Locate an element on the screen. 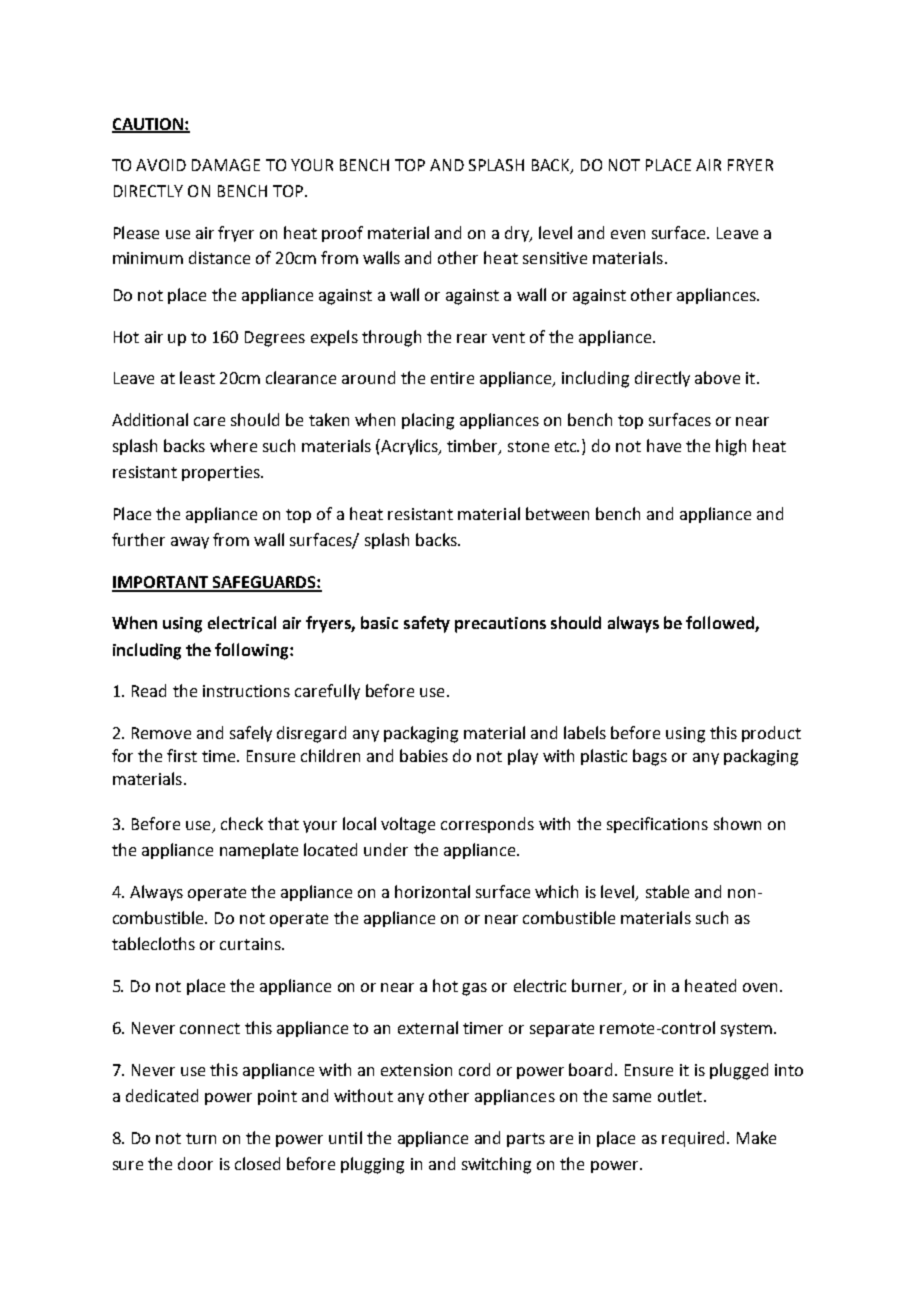  least is located at coordinates (197, 377).
